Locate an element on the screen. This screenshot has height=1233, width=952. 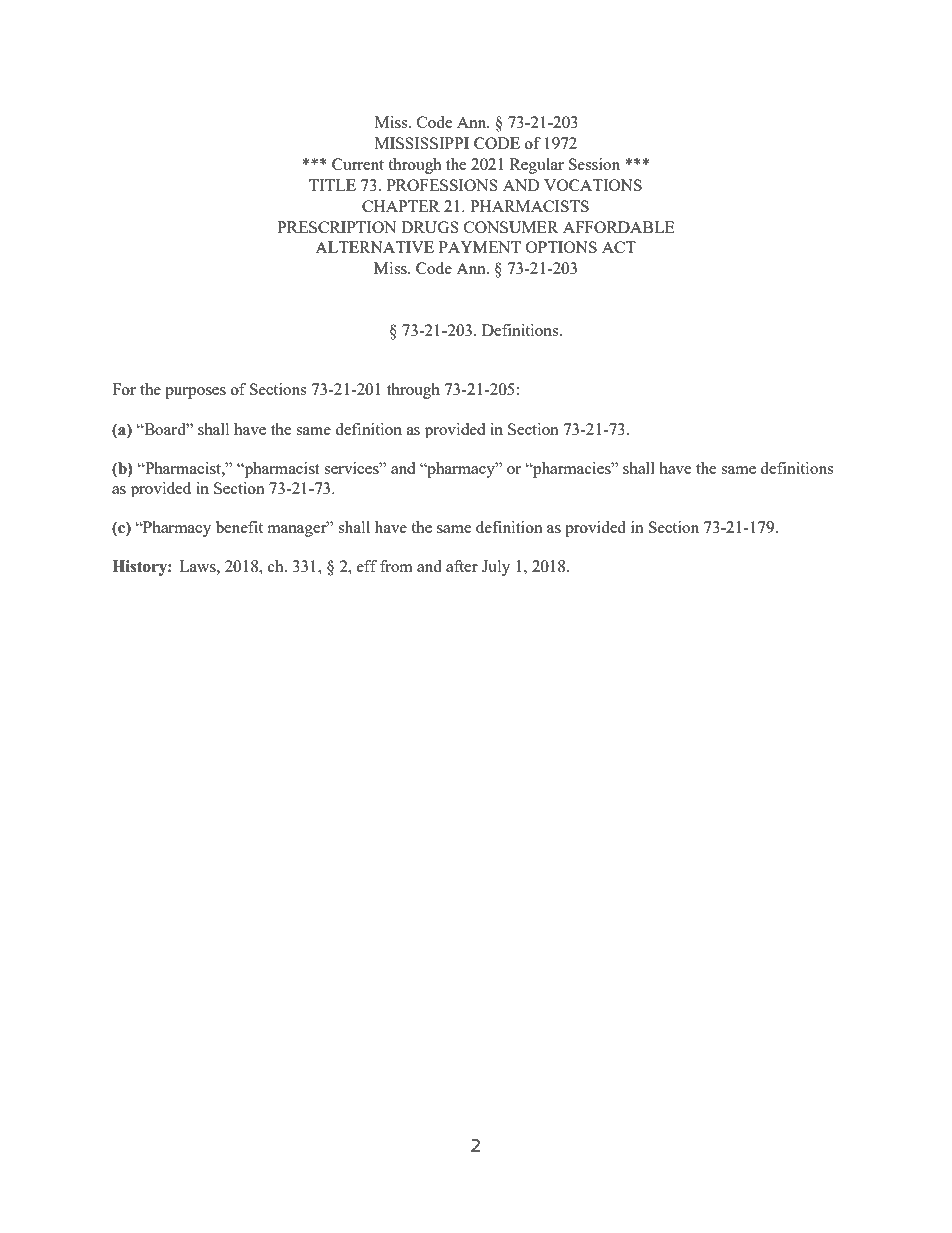
PROFESSIONS is located at coordinates (442, 185).
